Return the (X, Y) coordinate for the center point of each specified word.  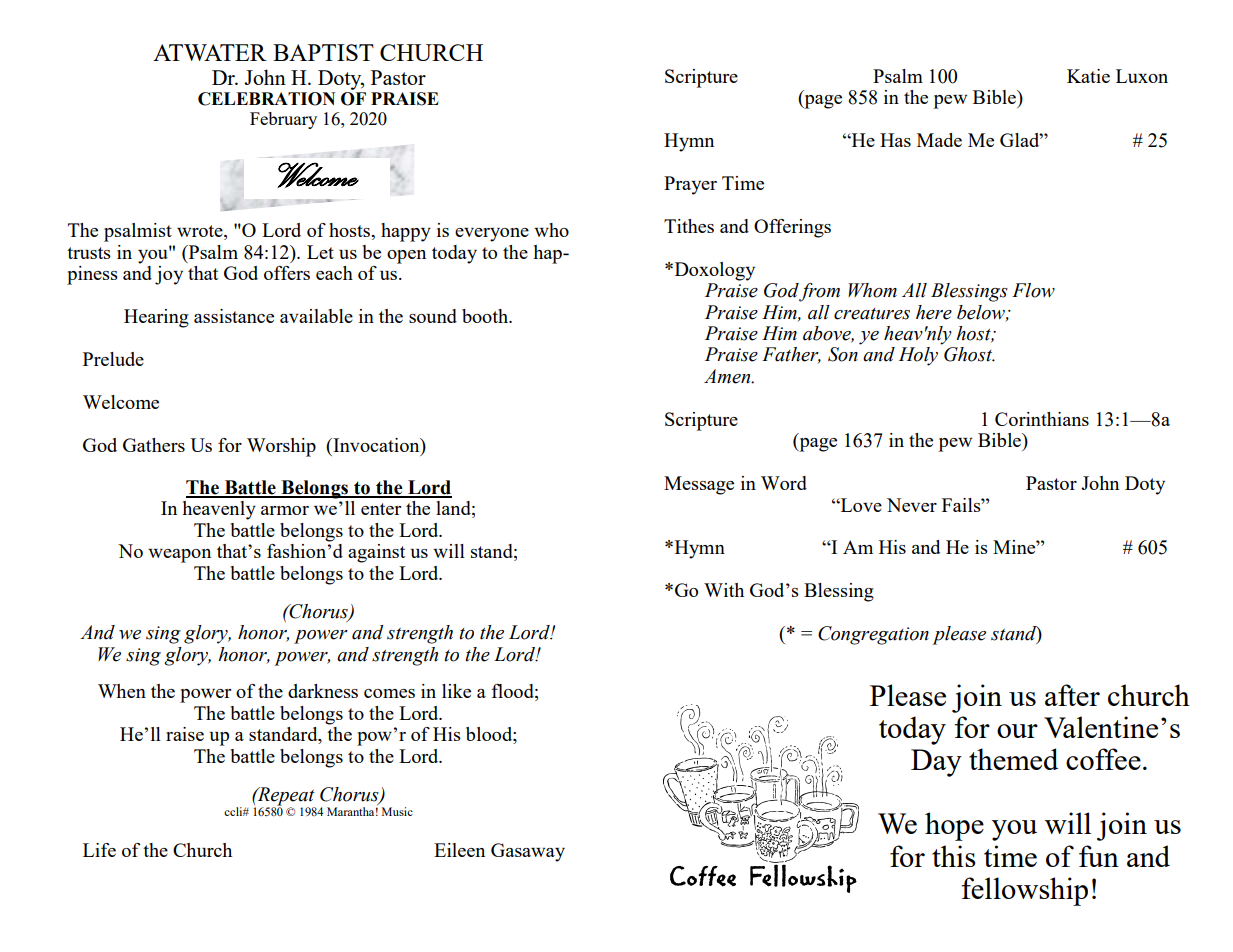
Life (99, 850)
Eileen (459, 850)
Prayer (690, 185)
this (954, 856)
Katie (1088, 76)
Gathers (154, 445)
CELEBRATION (266, 99)
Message (699, 485)
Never (912, 505)
